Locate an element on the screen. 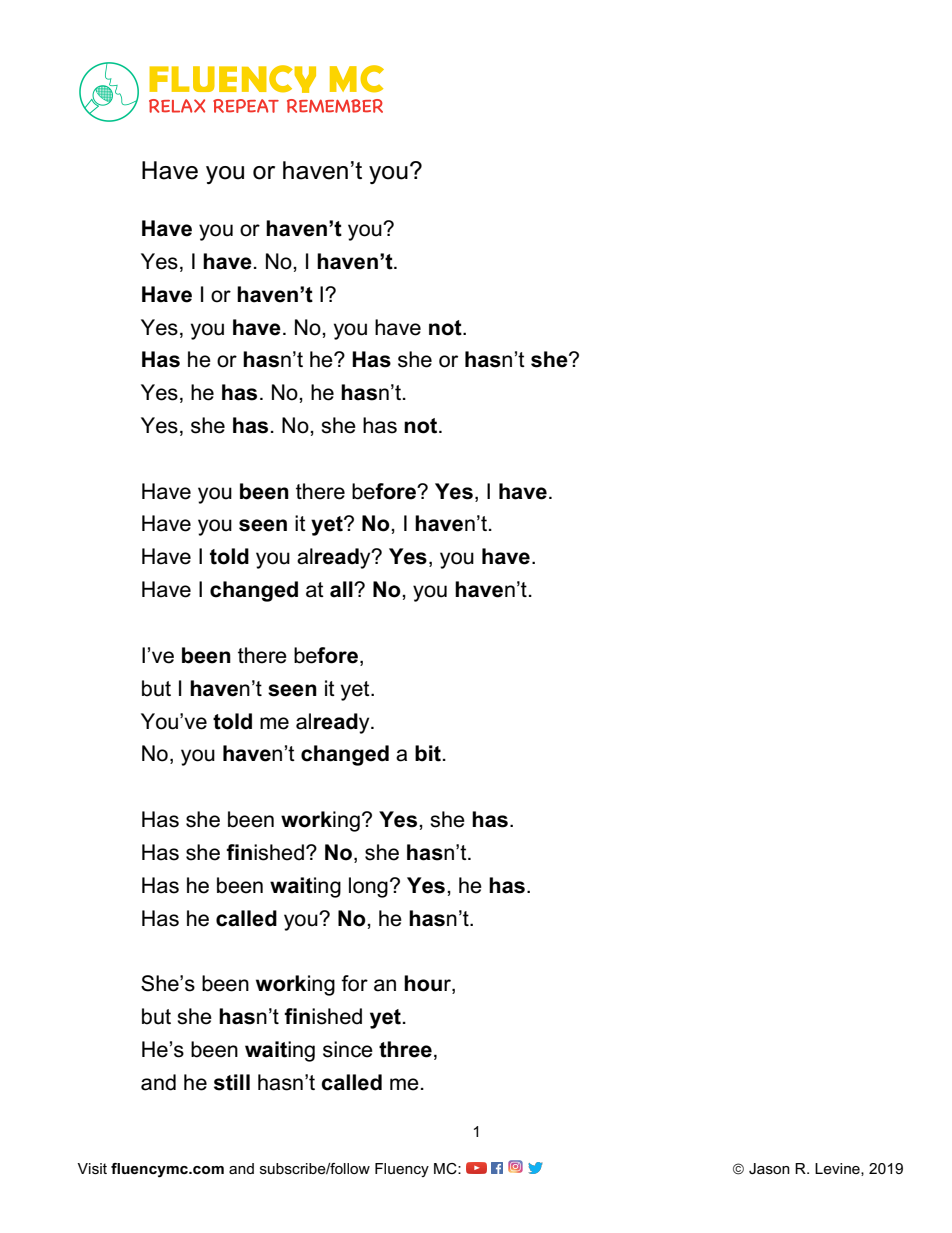 The width and height of the screenshot is (952, 1233). Visit is located at coordinates (92, 1168).
